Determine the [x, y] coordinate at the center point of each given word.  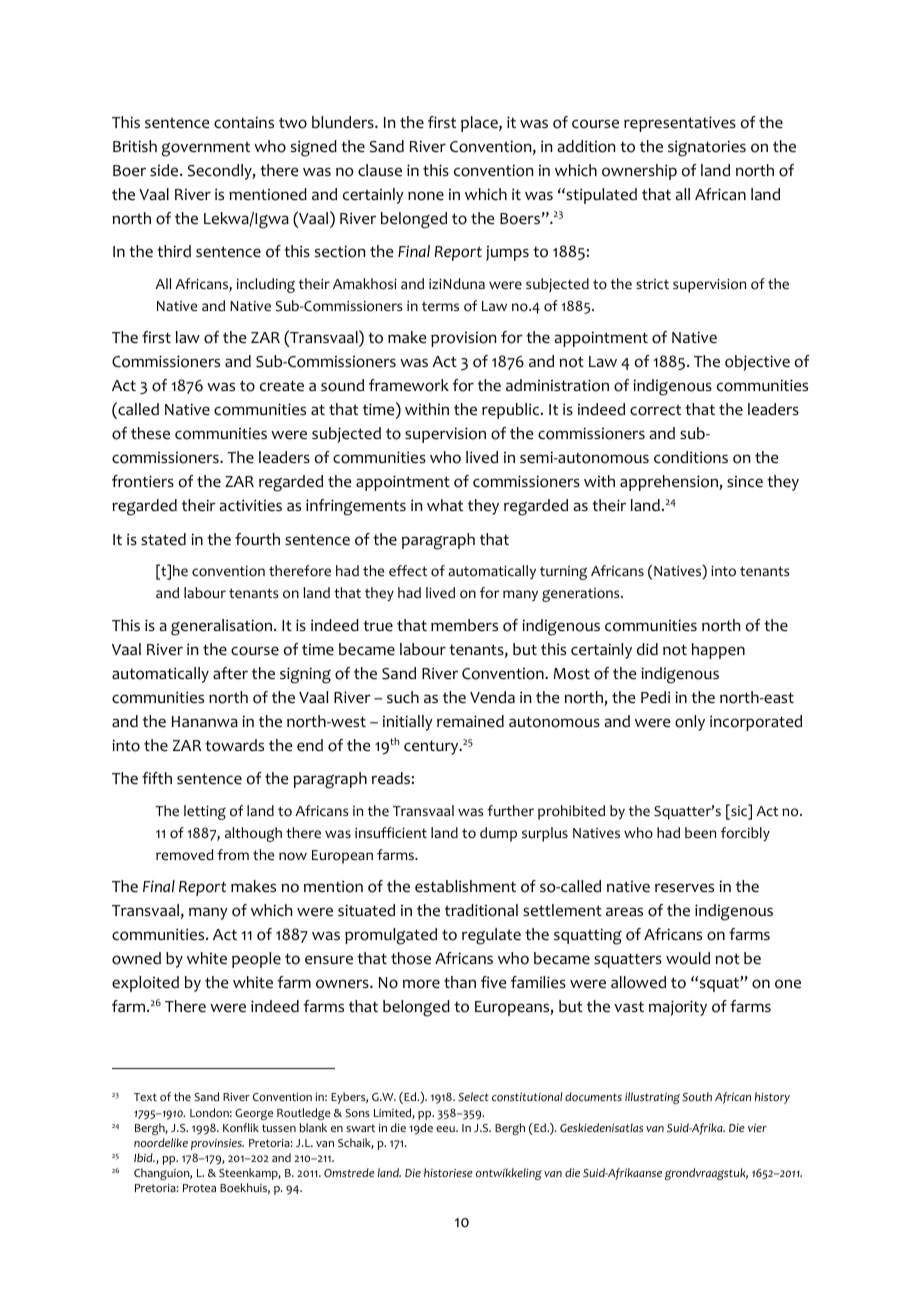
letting [205, 812]
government [206, 149]
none [426, 196]
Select [473, 1096]
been [700, 832]
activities [251, 505]
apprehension [670, 483]
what [445, 505]
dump [498, 834]
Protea [199, 1188]
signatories [707, 148]
